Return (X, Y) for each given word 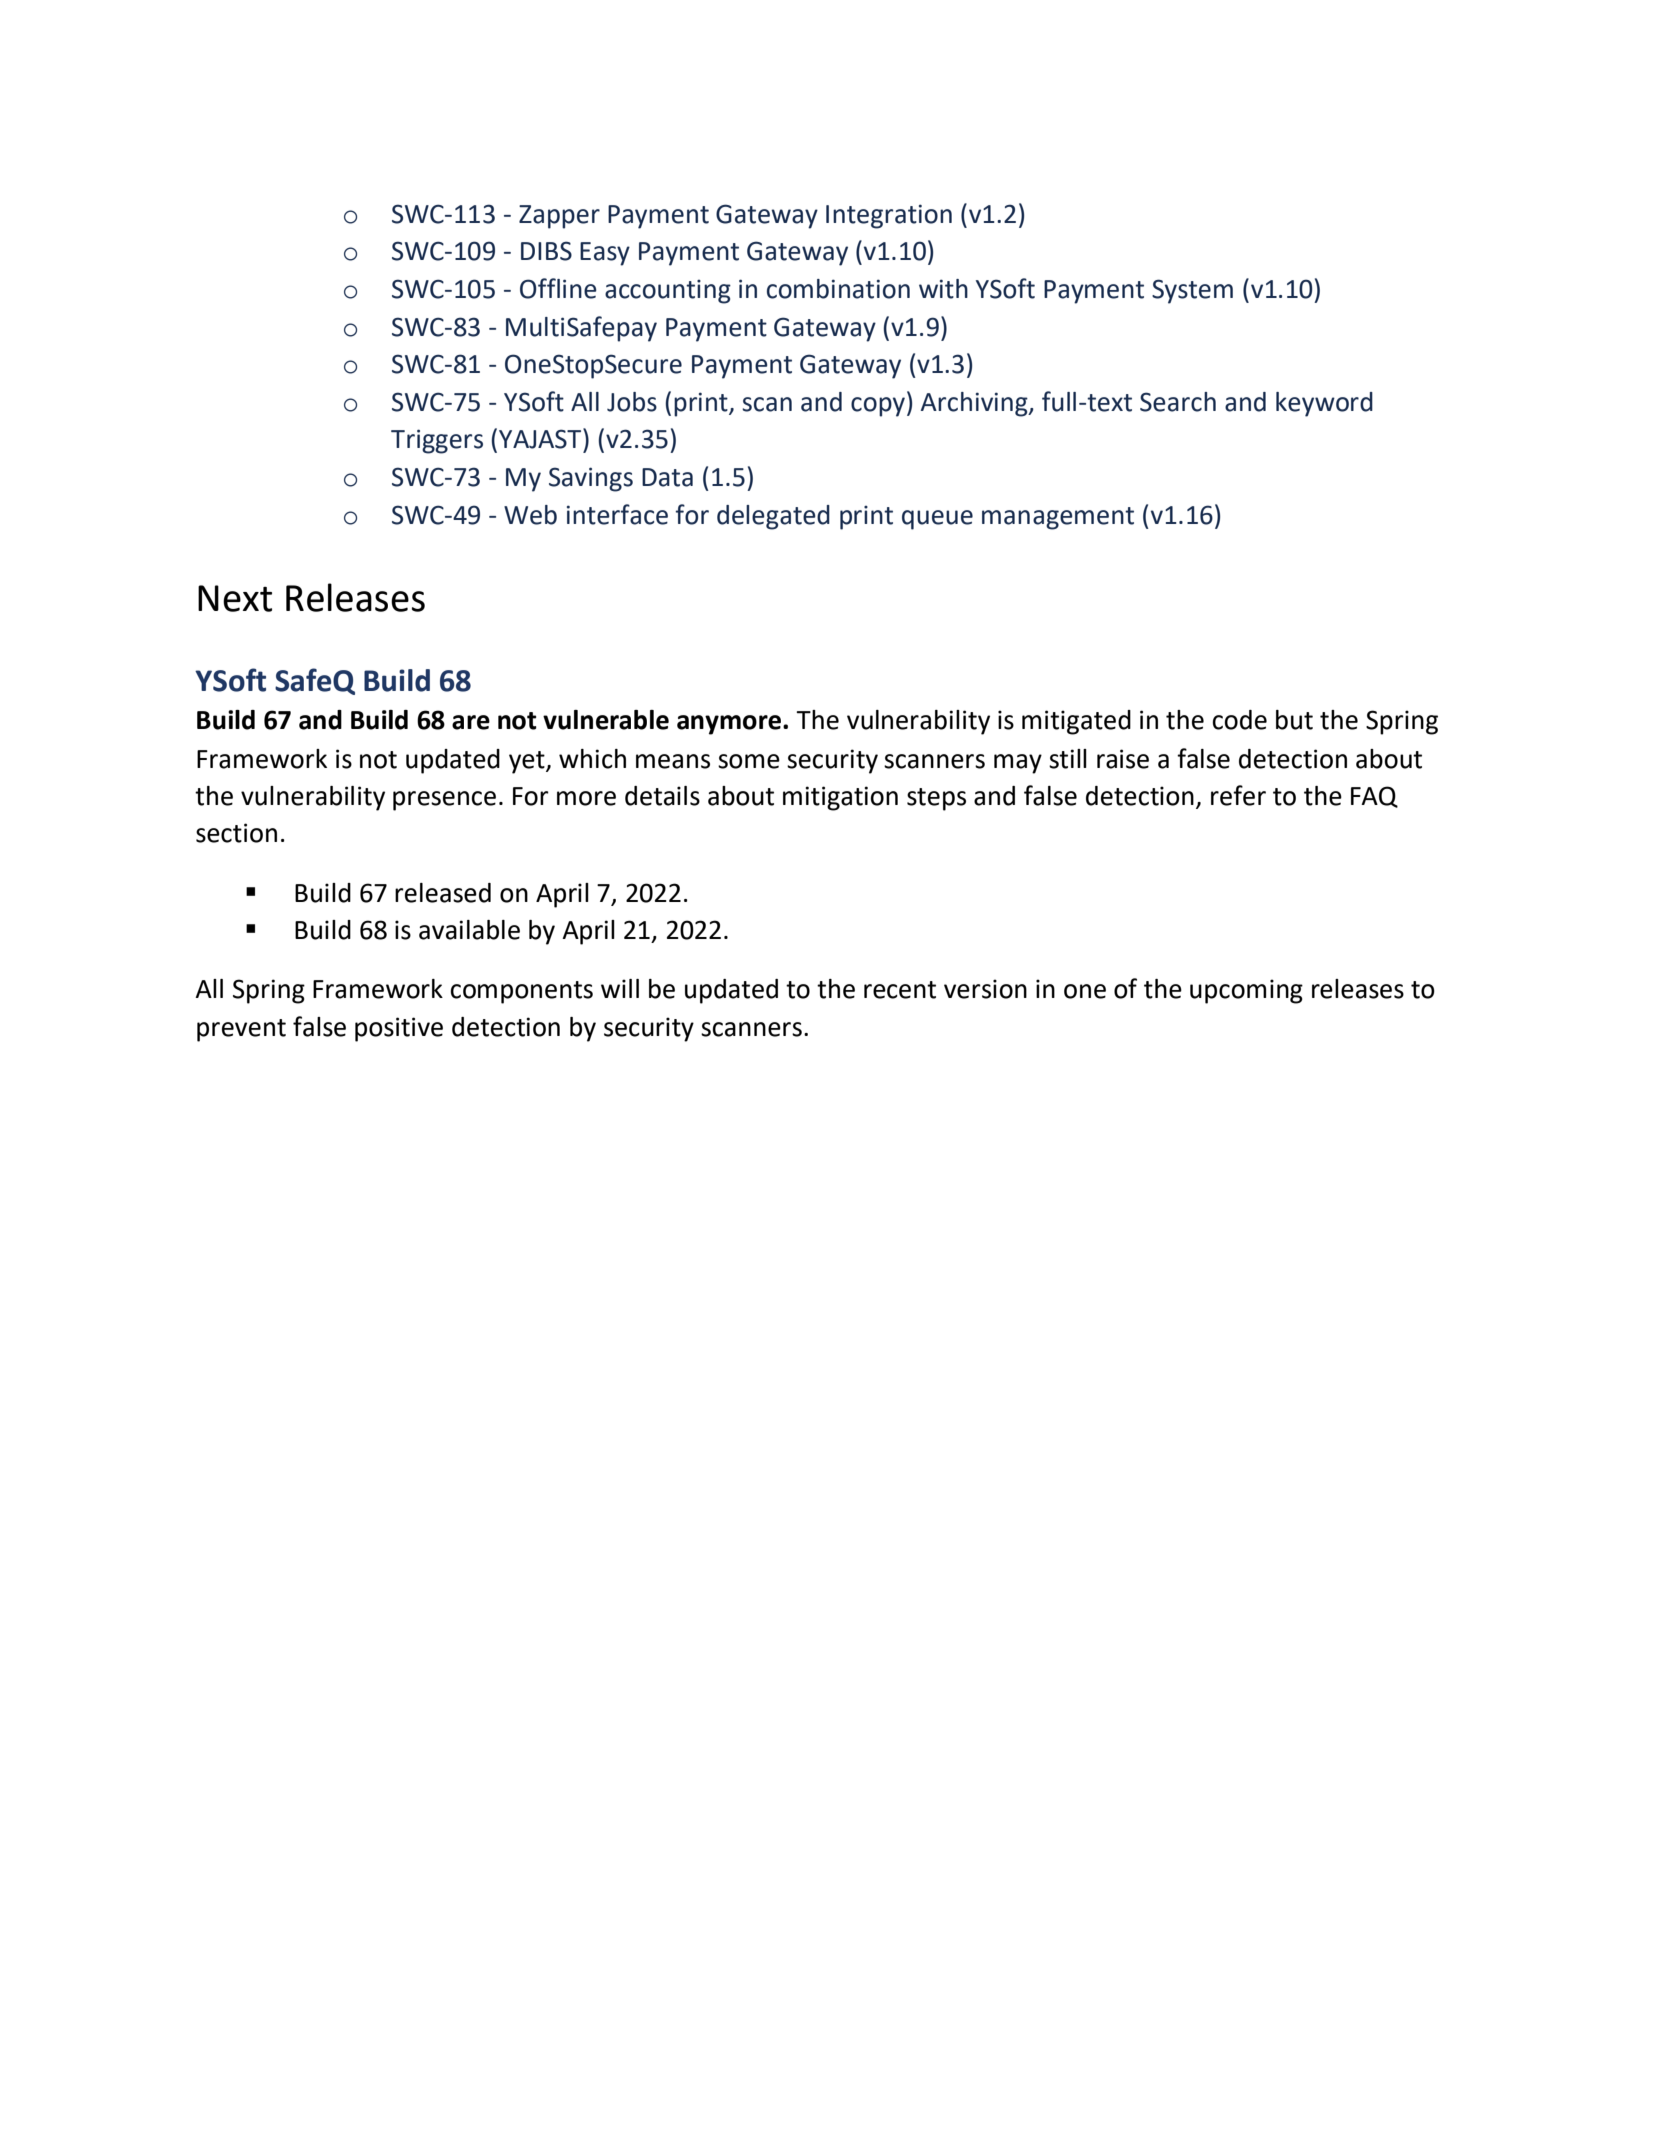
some (749, 761)
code (1239, 720)
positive (399, 1029)
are (471, 722)
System (1192, 291)
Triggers (437, 441)
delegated (773, 517)
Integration (889, 216)
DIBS (546, 251)
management (1058, 518)
